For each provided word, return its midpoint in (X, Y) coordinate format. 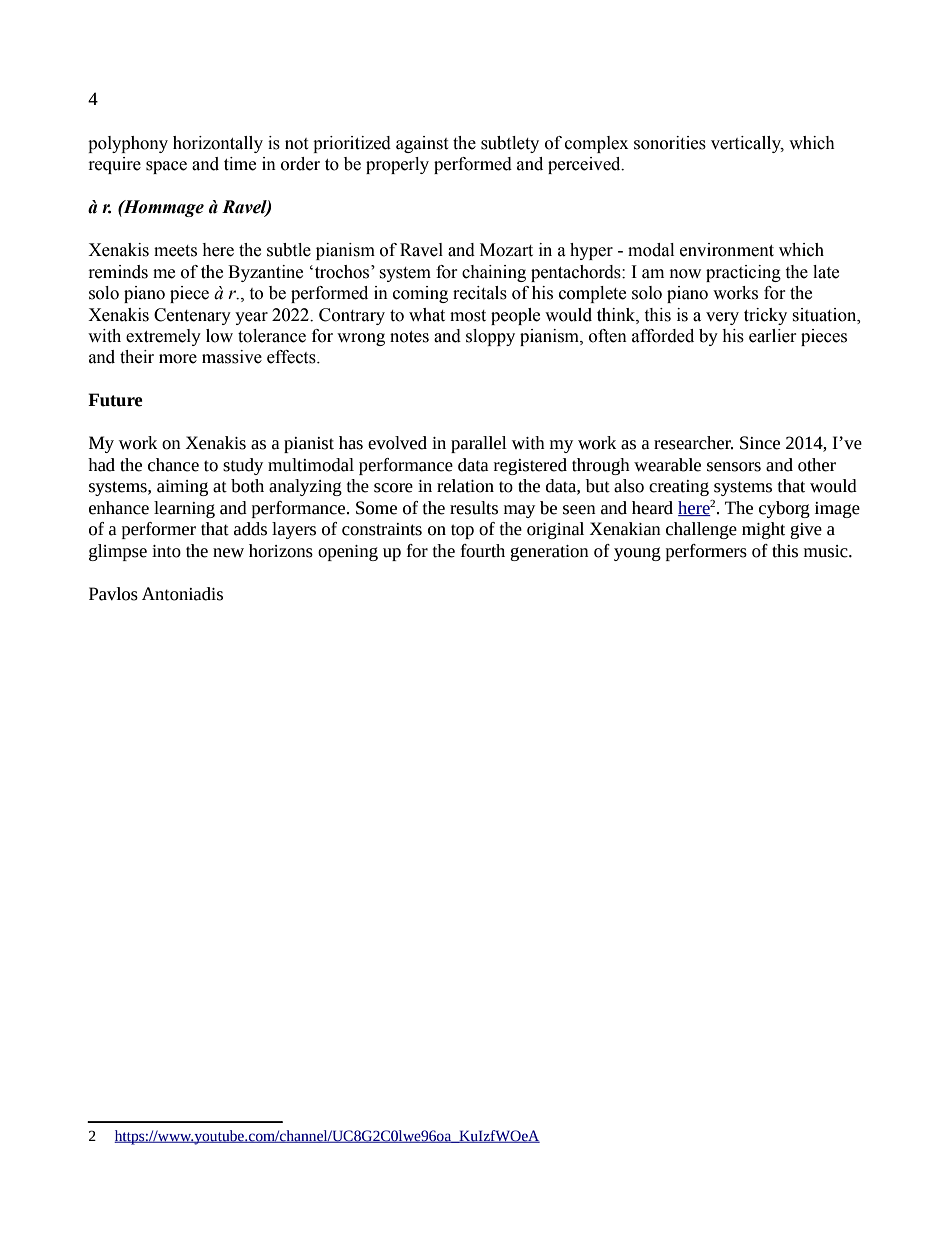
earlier (773, 336)
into (166, 551)
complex (596, 144)
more (178, 359)
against (422, 144)
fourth (483, 551)
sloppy (490, 337)
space (166, 167)
